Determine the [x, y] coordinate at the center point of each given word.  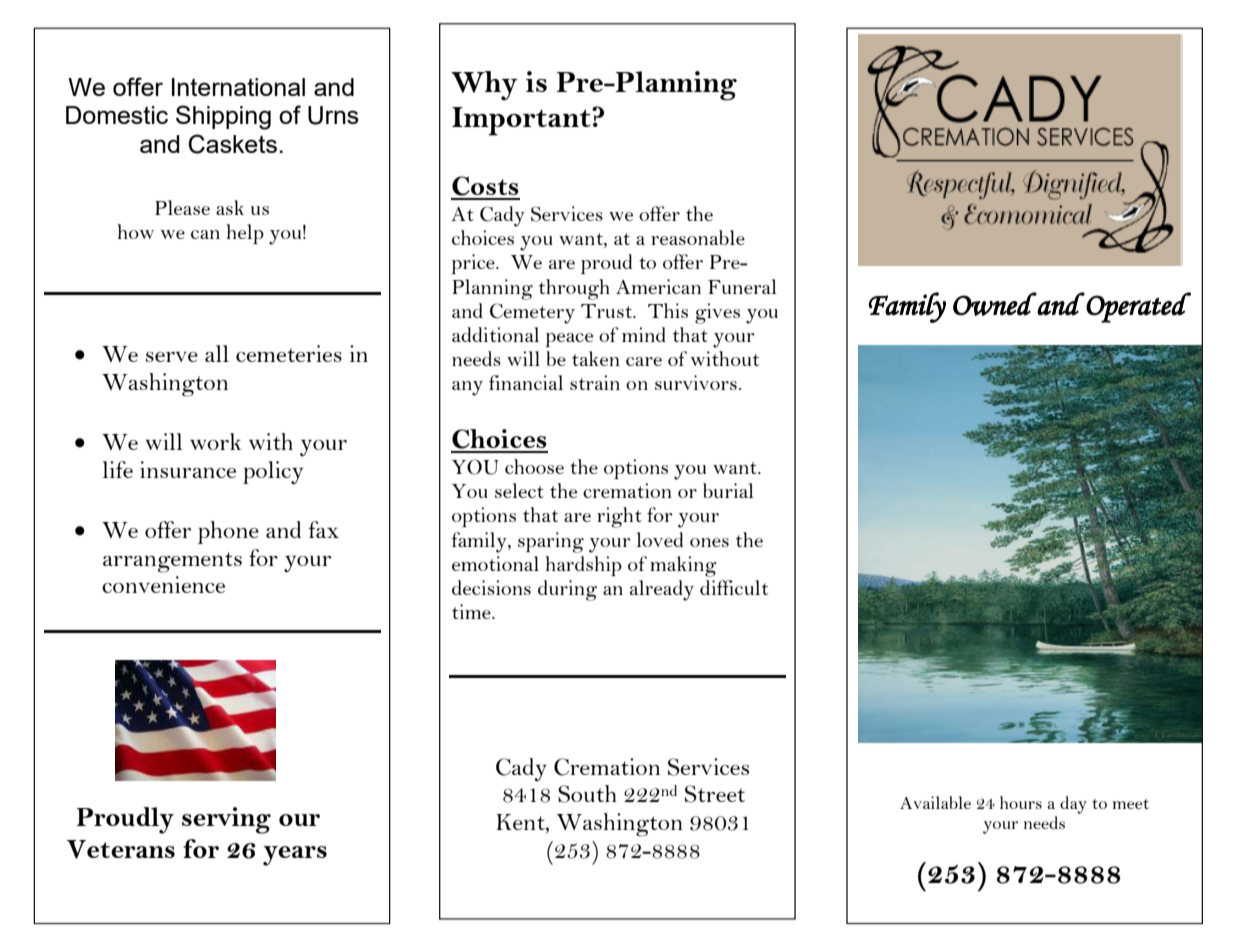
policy [273, 473]
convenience [163, 584]
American [658, 286]
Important [522, 121]
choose [534, 466]
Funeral [742, 286]
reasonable [698, 237]
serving [226, 820]
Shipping [223, 117]
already [662, 590]
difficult [734, 587]
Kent [521, 823]
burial [728, 490]
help [245, 234]
